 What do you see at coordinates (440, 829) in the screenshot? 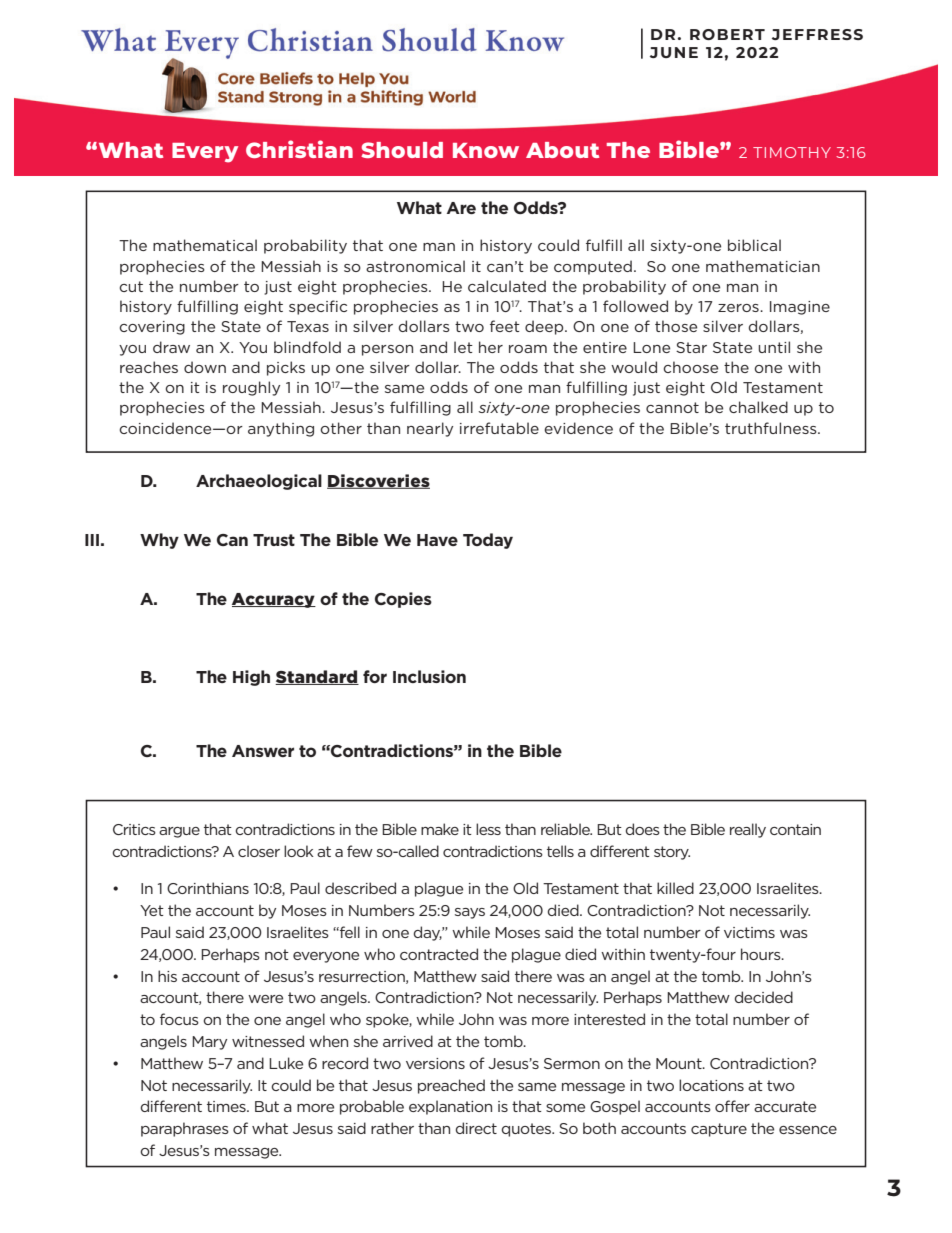
I see `make` at bounding box center [440, 829].
